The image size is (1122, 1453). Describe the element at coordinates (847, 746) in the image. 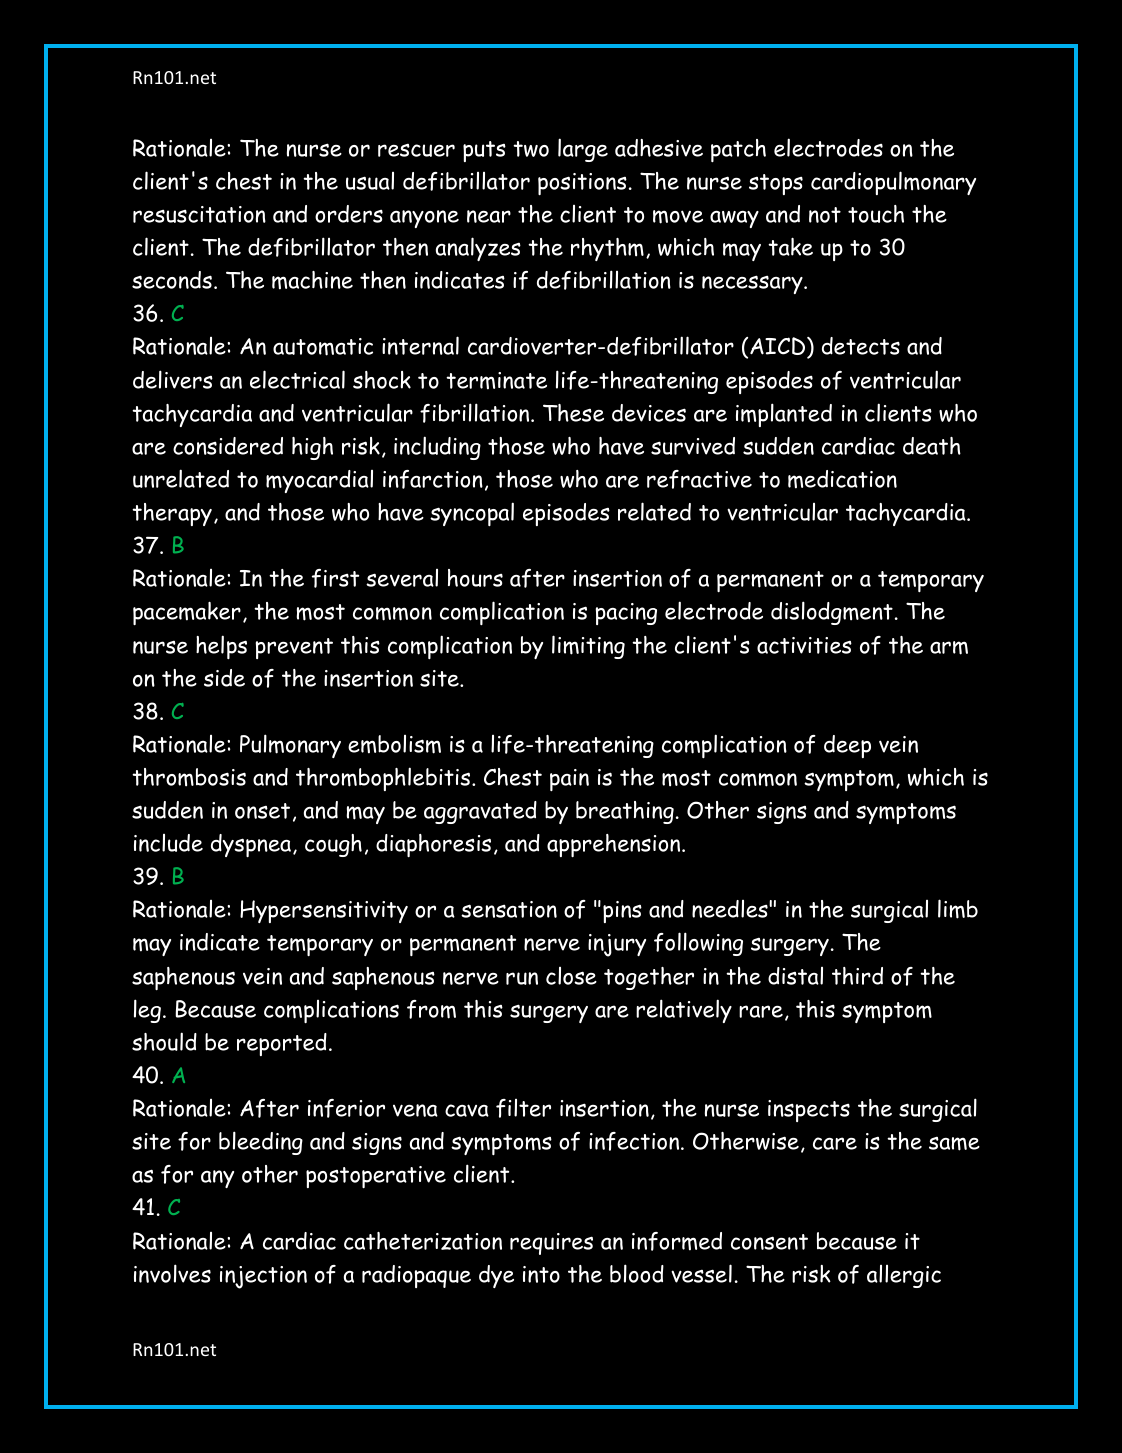

I see `deep` at that location.
